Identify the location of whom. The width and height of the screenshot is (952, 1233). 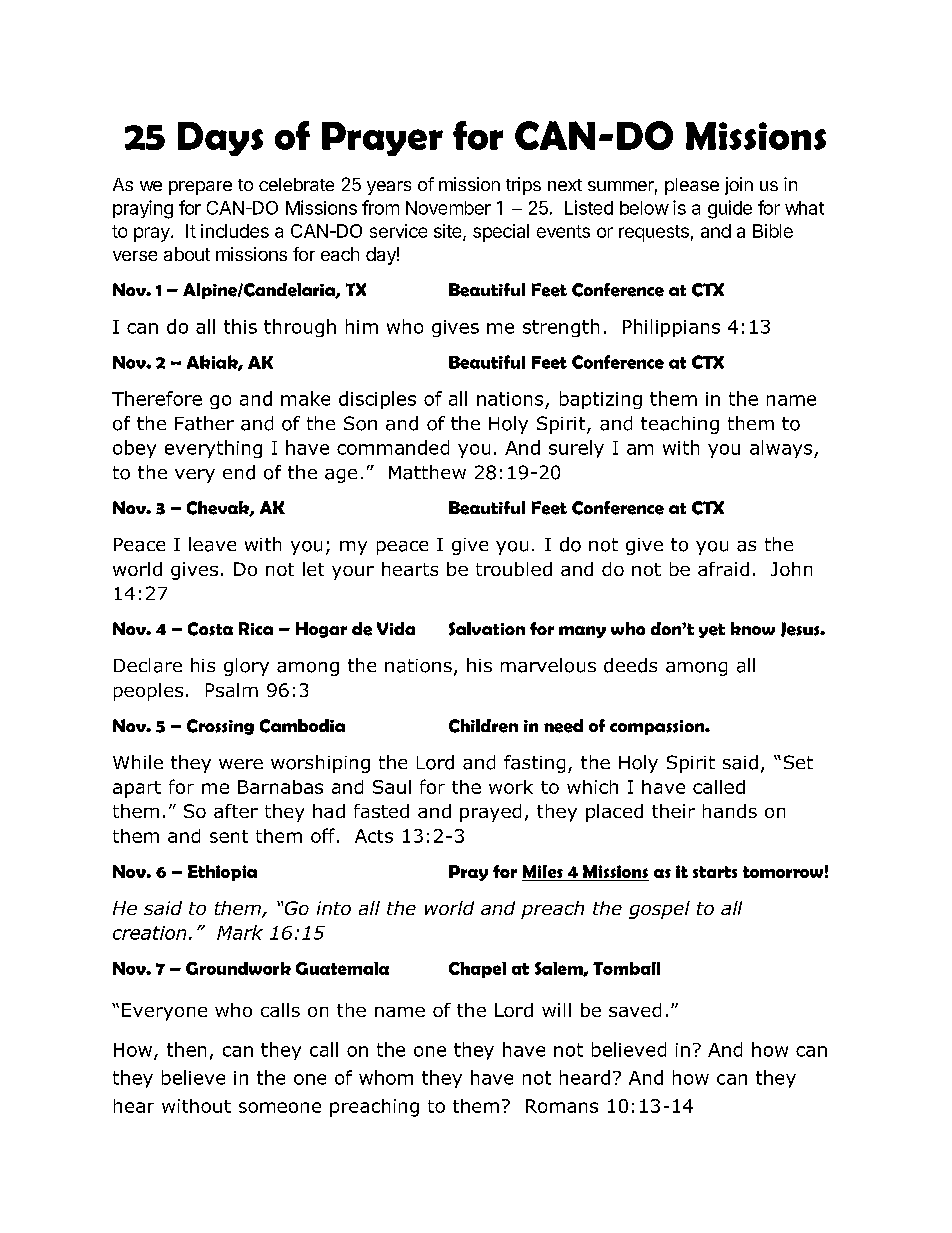
(386, 1077).
